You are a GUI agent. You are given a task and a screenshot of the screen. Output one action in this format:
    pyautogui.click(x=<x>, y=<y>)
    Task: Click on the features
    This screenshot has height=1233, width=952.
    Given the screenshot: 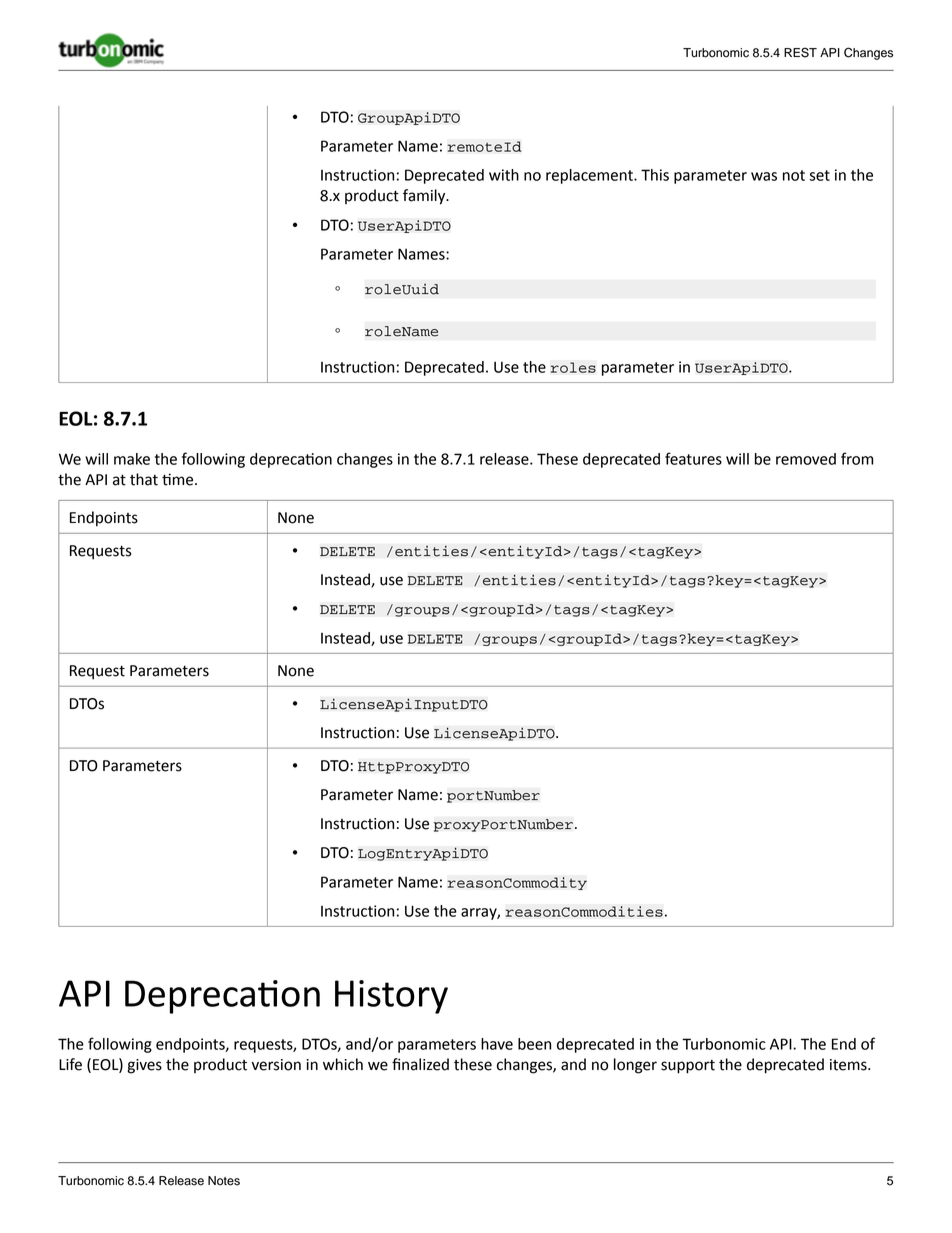 What is the action you would take?
    pyautogui.click(x=693, y=458)
